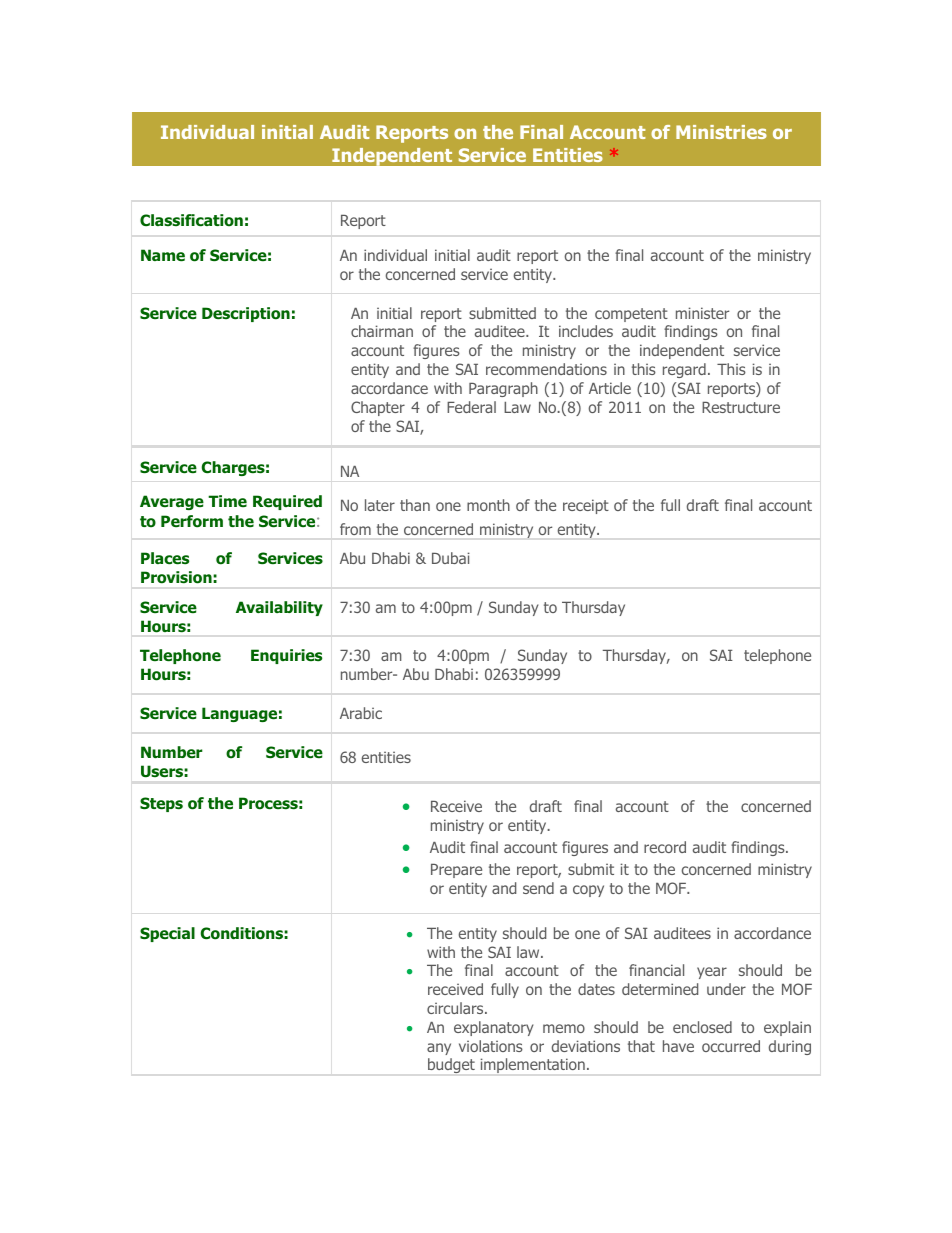 This screenshot has height=1233, width=952. Describe the element at coordinates (382, 331) in the screenshot. I see `chairman` at that location.
